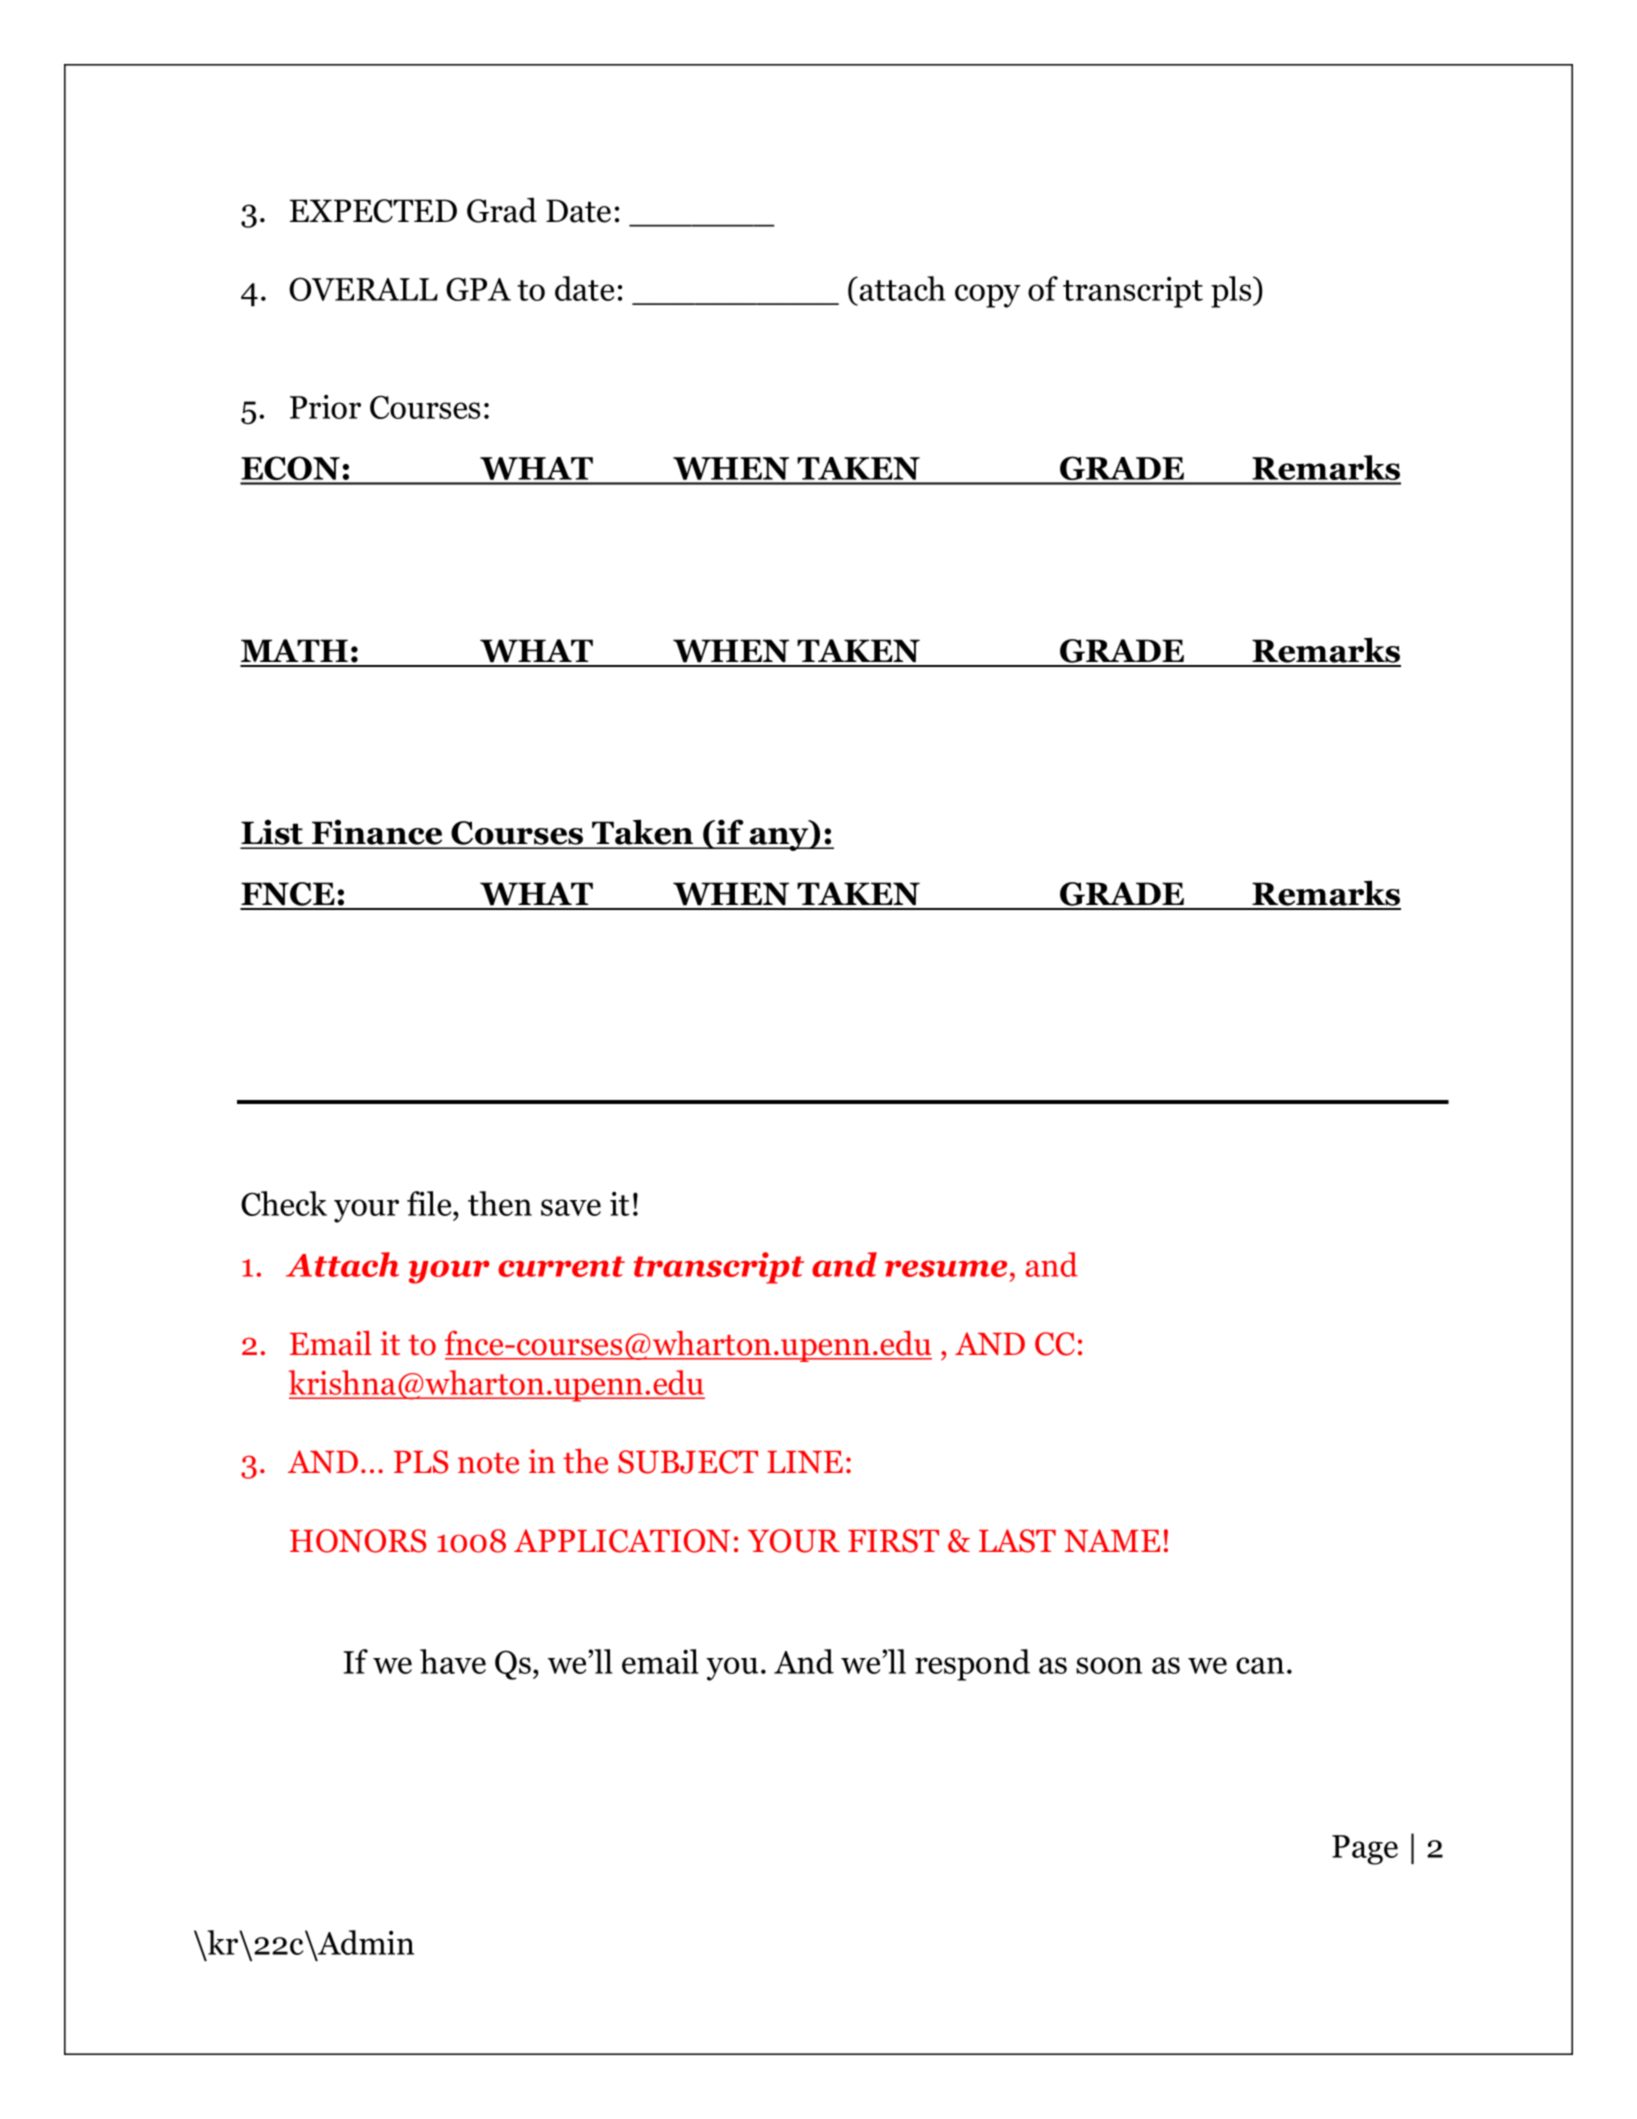 The image size is (1637, 2119). I want to click on any, so click(779, 839).
